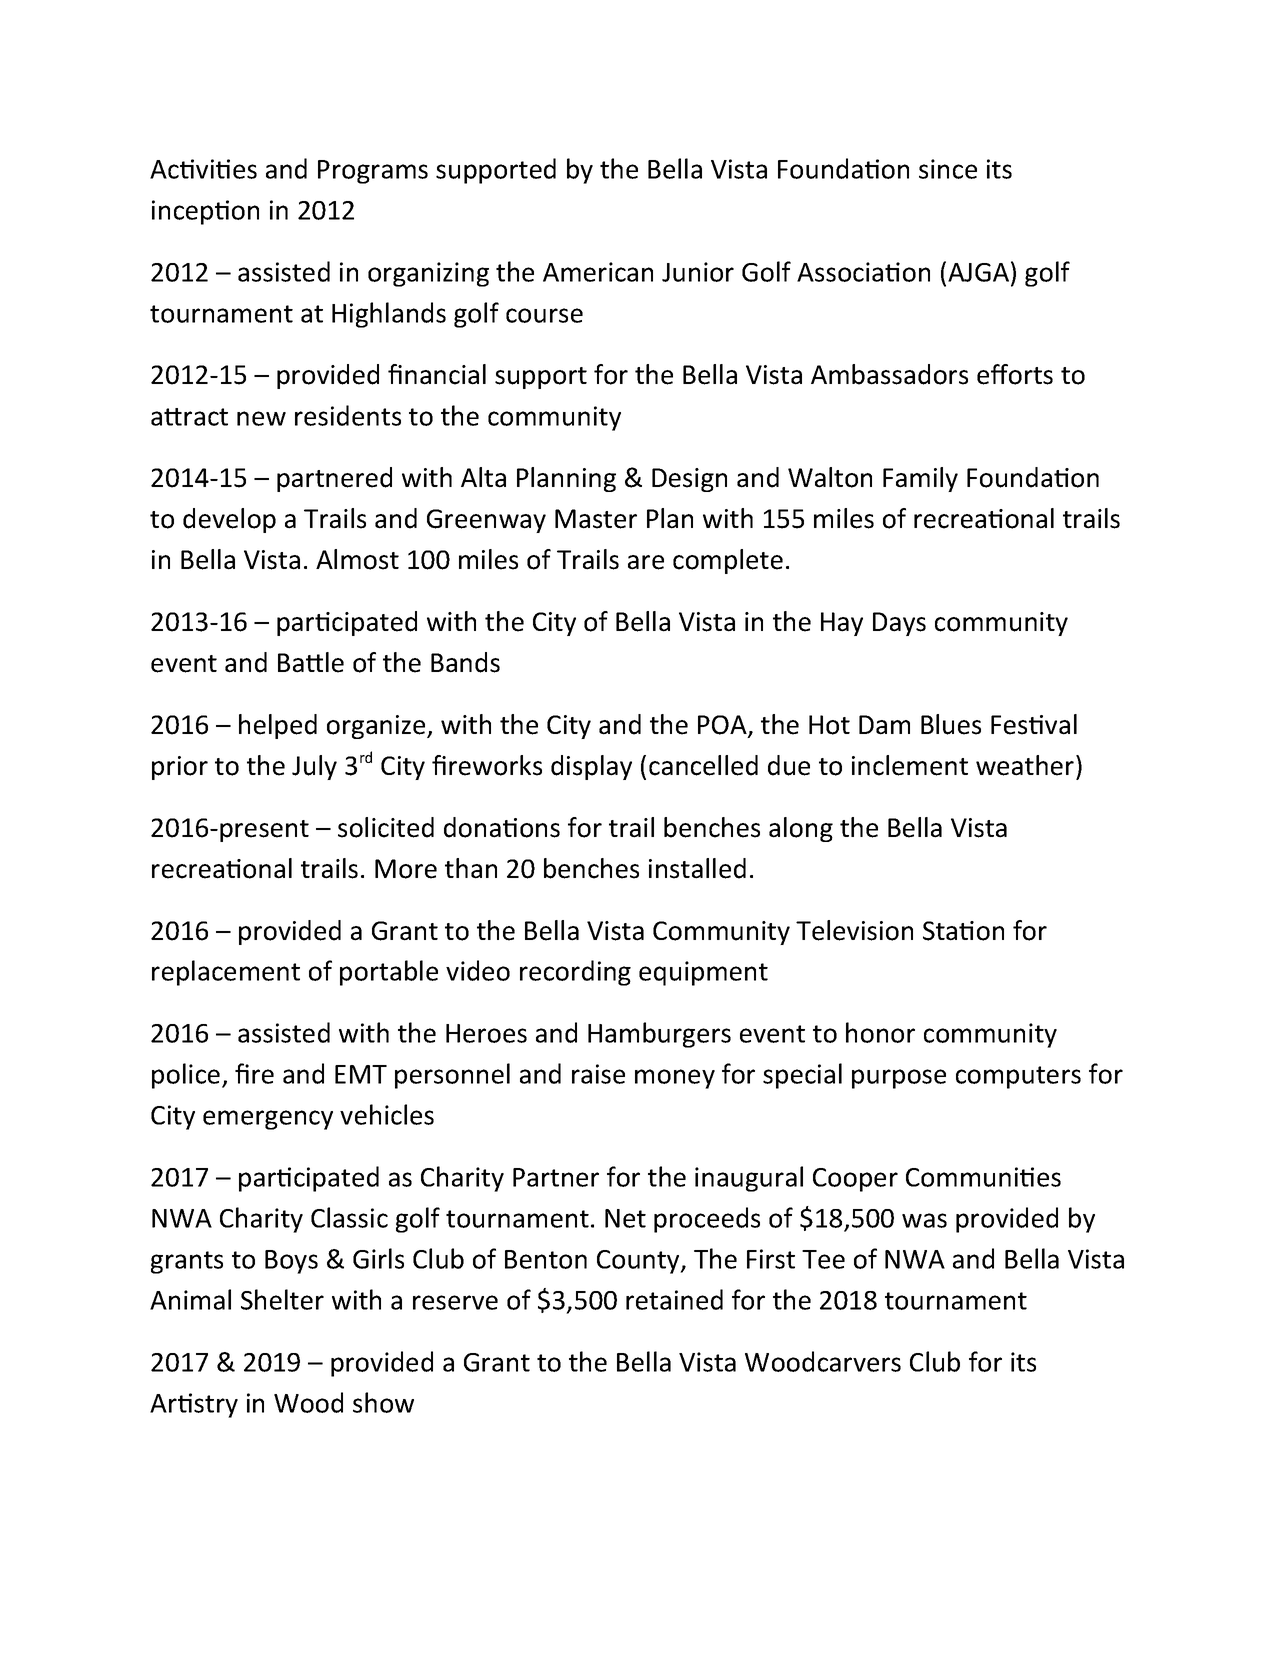 Image resolution: width=1277 pixels, height=1653 pixels. What do you see at coordinates (674, 1299) in the screenshot?
I see `retained` at bounding box center [674, 1299].
